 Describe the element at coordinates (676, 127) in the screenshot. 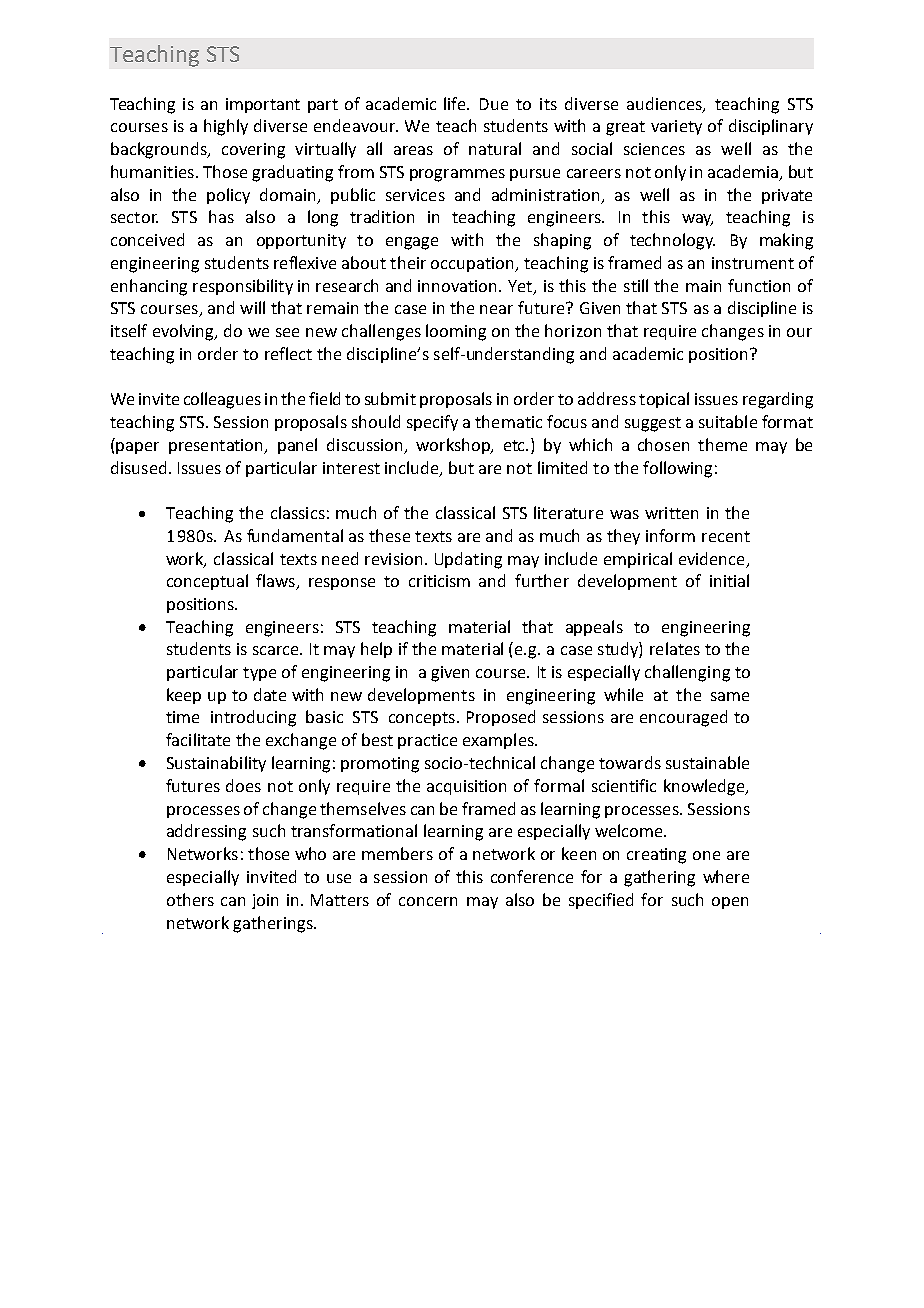

I see `variety` at that location.
